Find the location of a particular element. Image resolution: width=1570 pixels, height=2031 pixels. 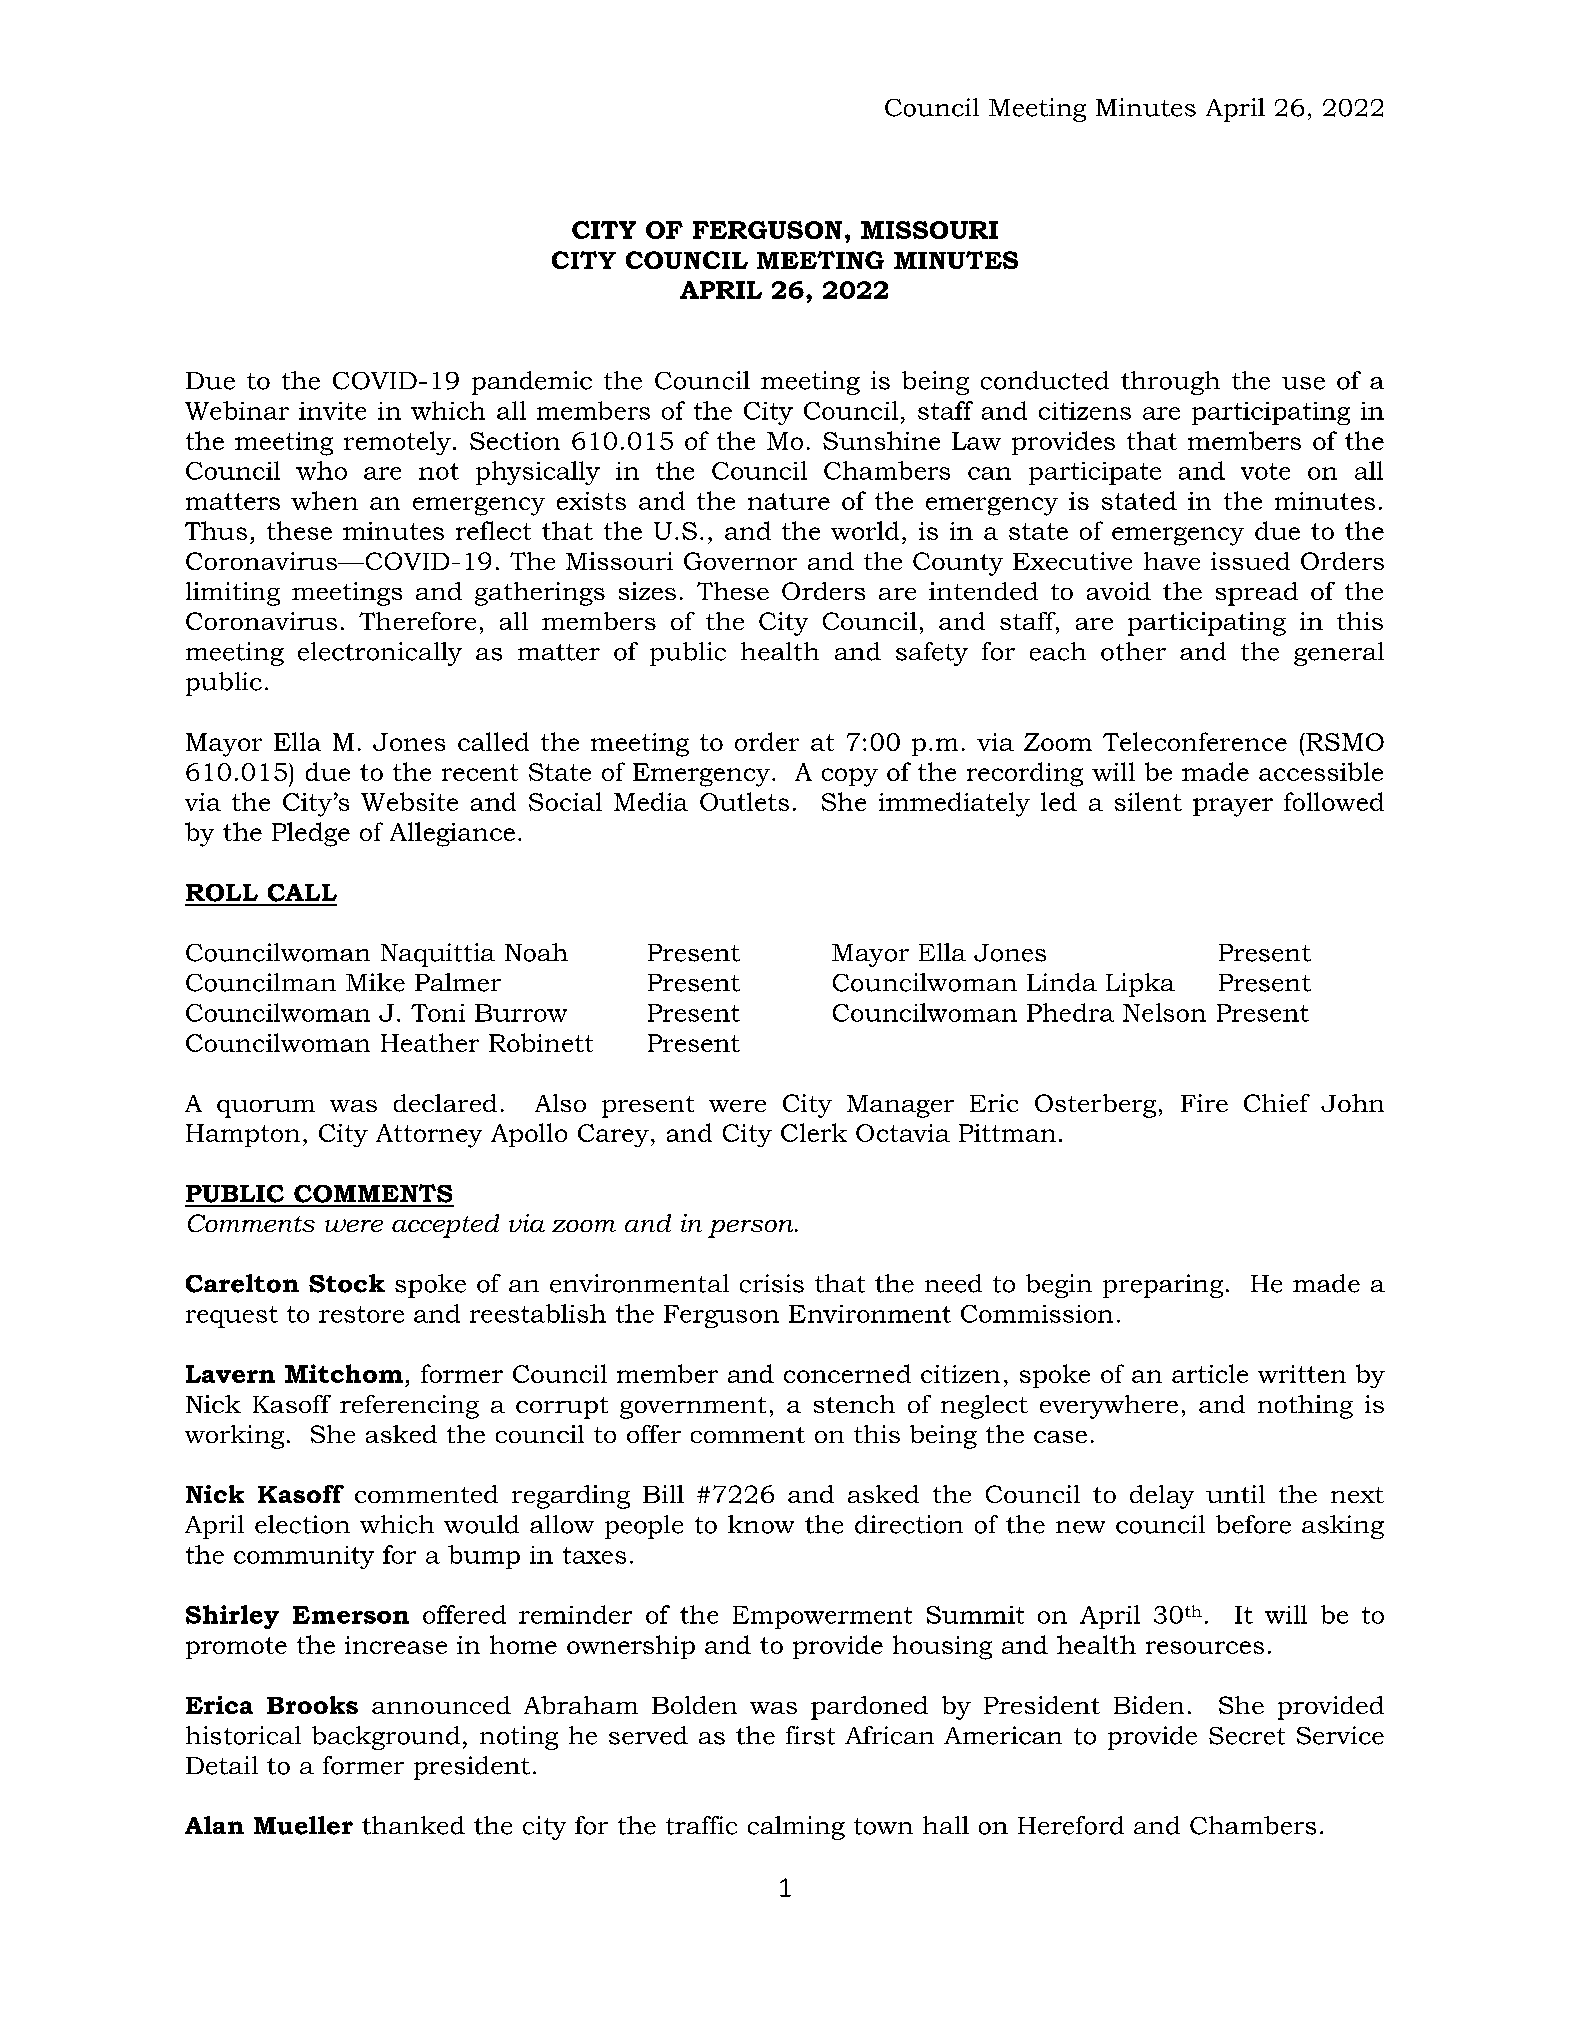

stench is located at coordinates (854, 1404).
